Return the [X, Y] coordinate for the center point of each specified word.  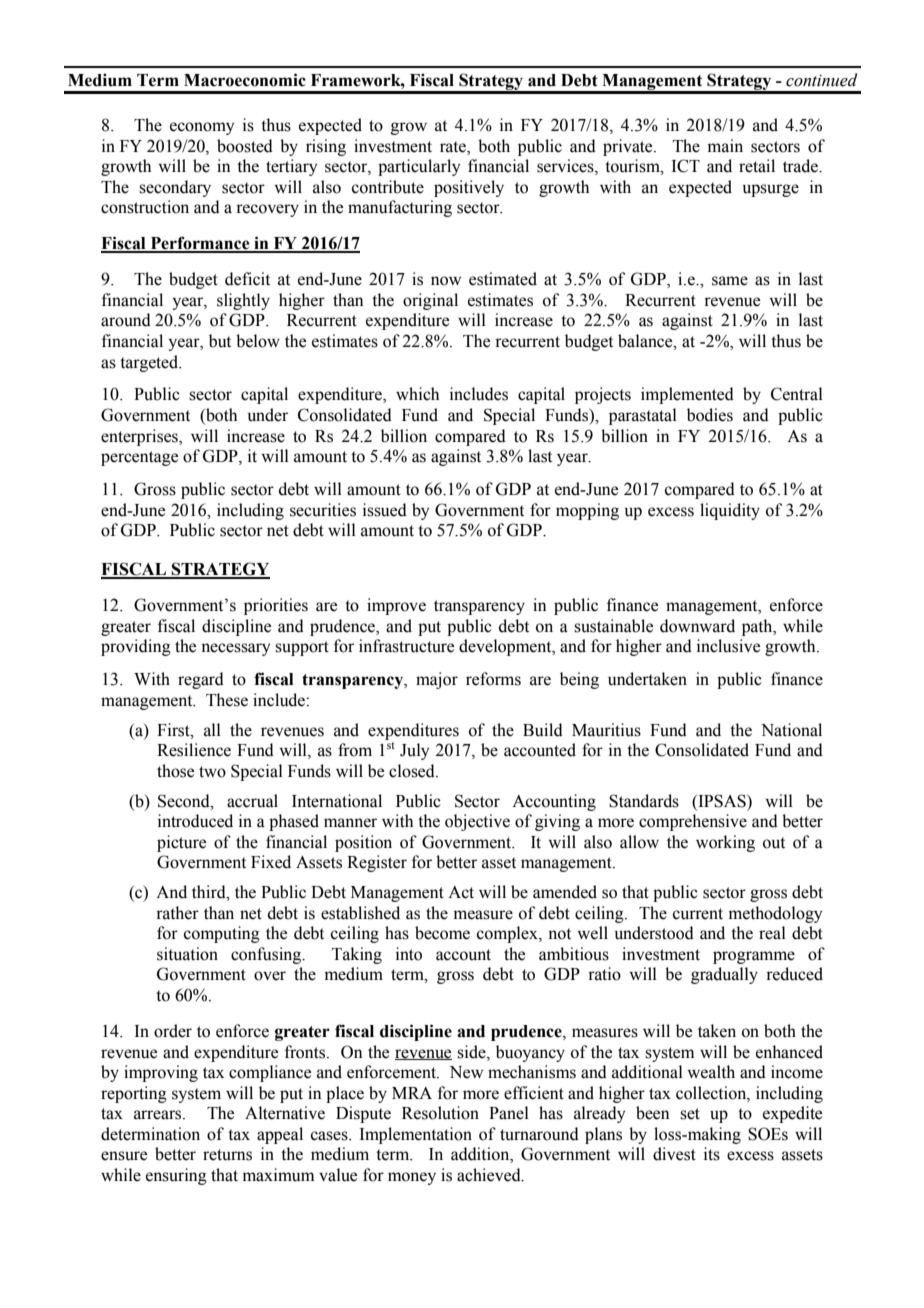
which [417, 394]
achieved [490, 1175]
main [725, 146]
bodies [710, 415]
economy [202, 128]
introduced [195, 821]
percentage [139, 458]
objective [477, 822]
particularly [419, 167]
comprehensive [693, 822]
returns [227, 1155]
